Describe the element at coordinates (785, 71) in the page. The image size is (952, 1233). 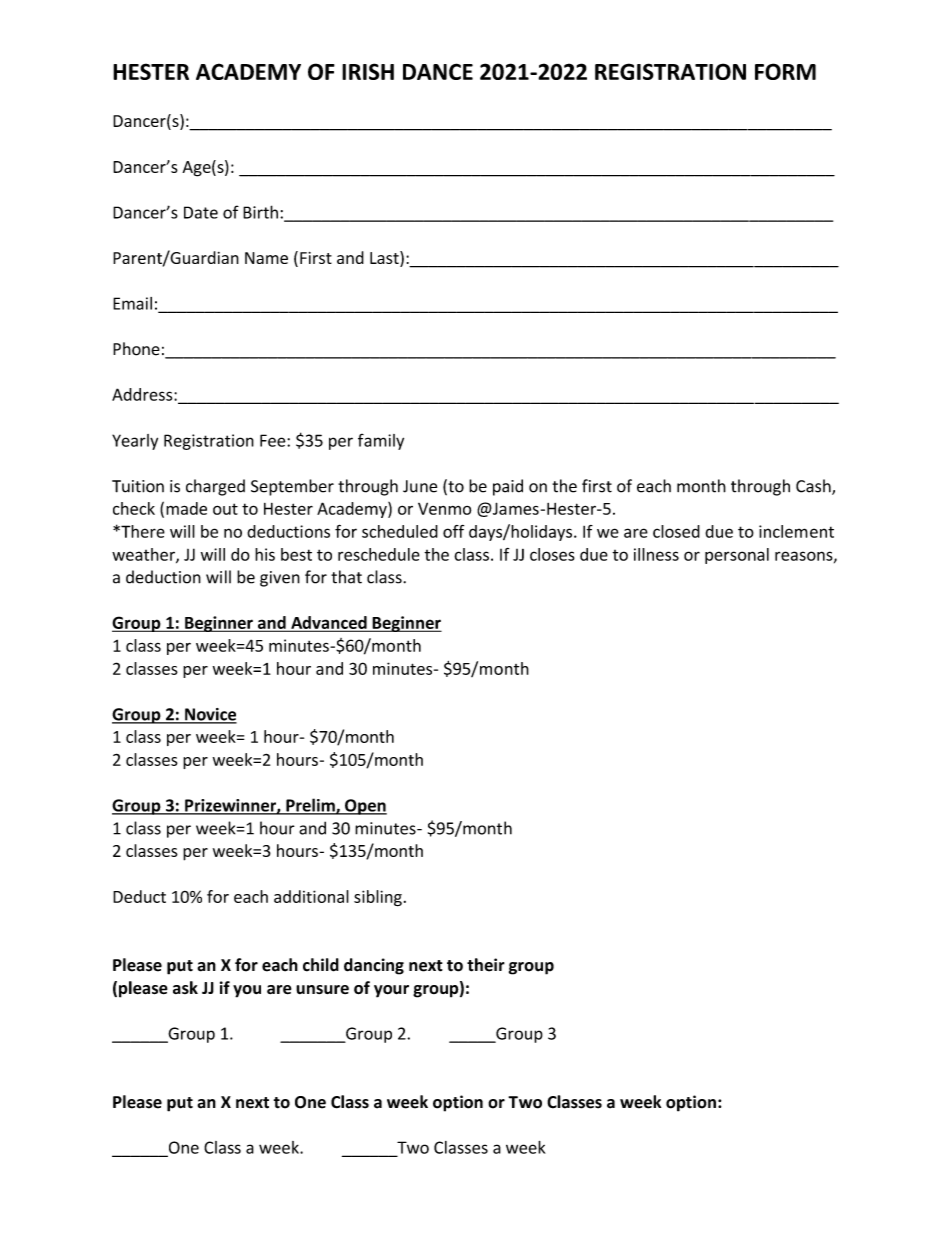
I see `FORM` at that location.
